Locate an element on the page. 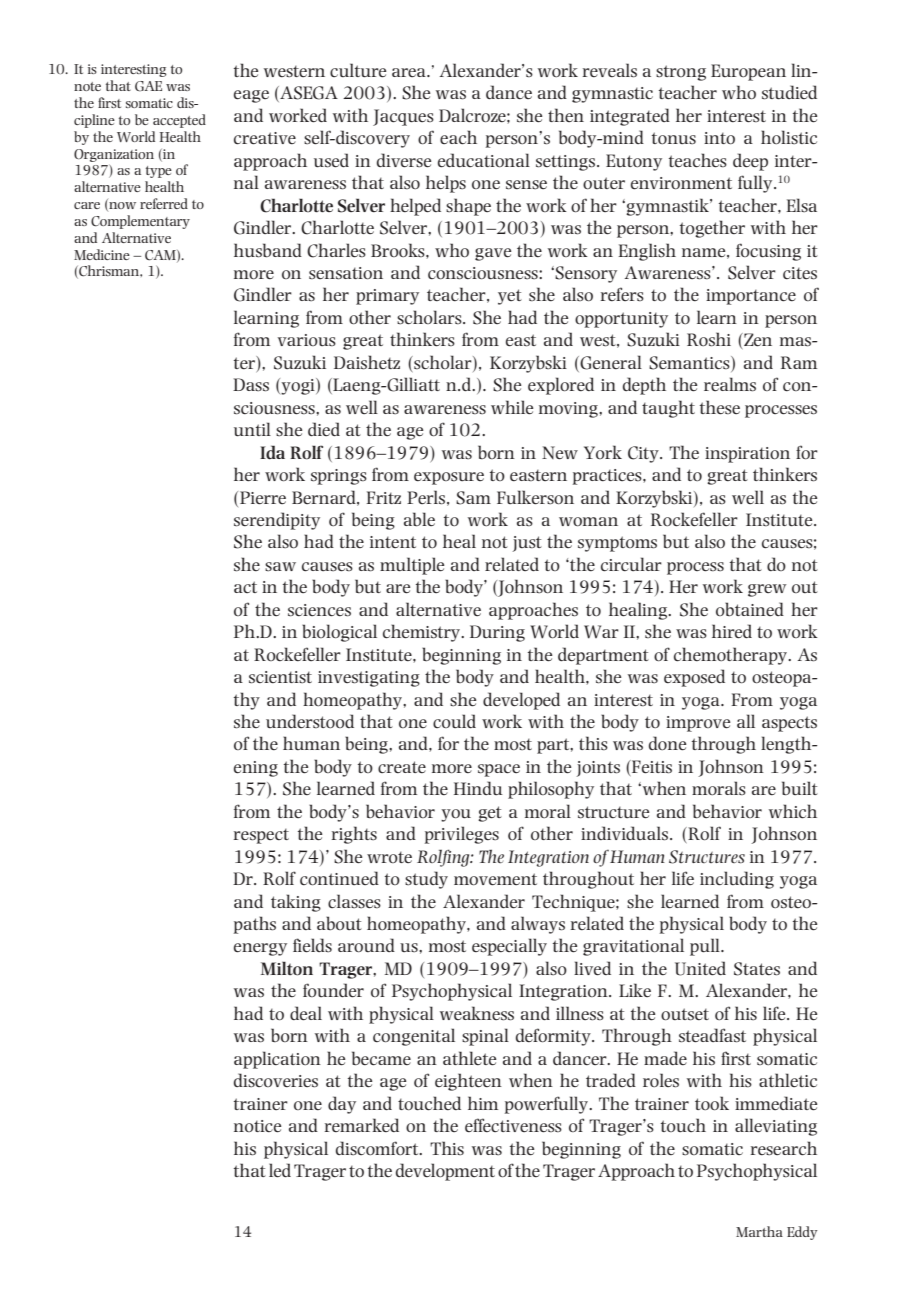 The image size is (924, 1296). inspiration is located at coordinates (747, 455).
